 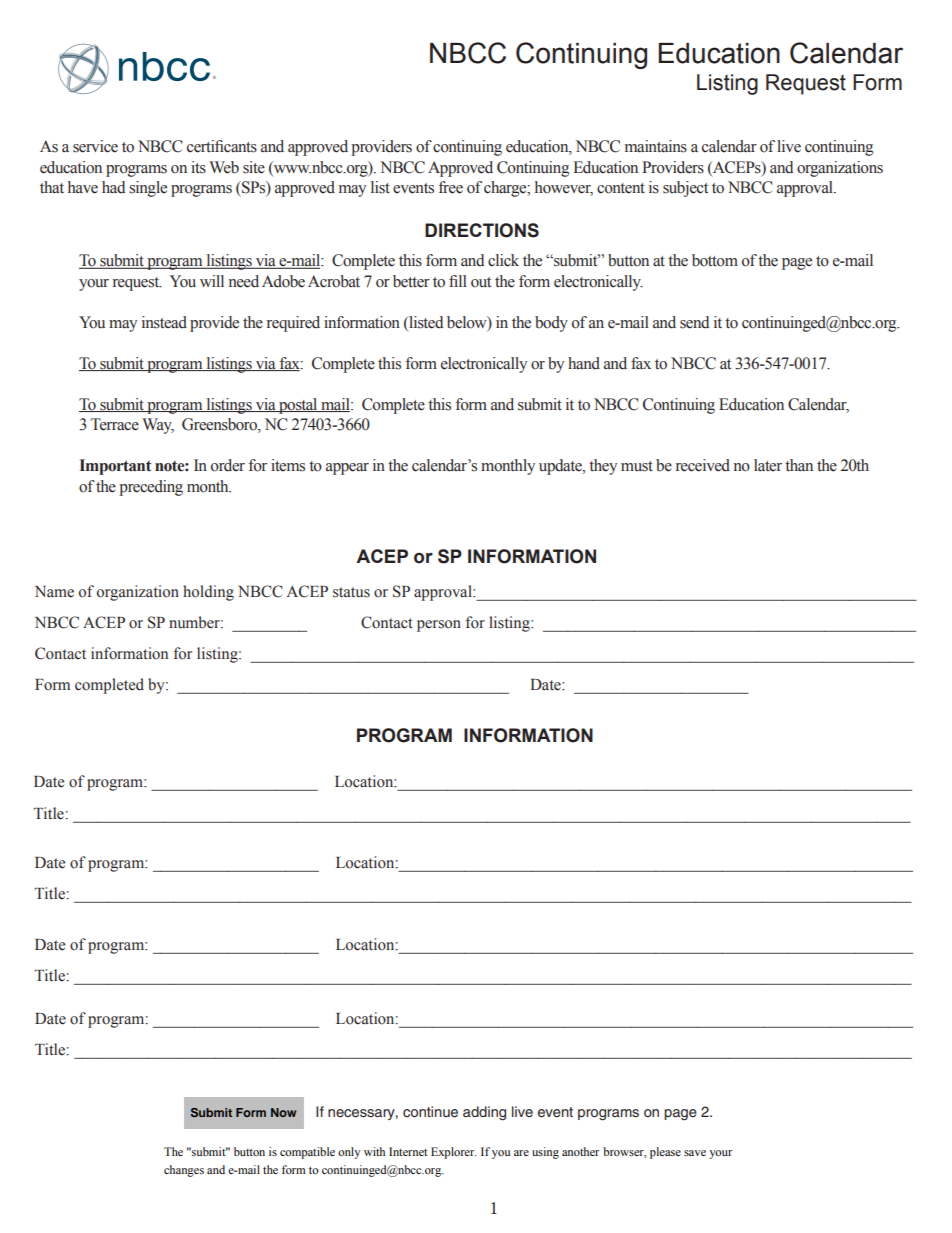 What do you see at coordinates (184, 1171) in the screenshot?
I see `changes` at bounding box center [184, 1171].
